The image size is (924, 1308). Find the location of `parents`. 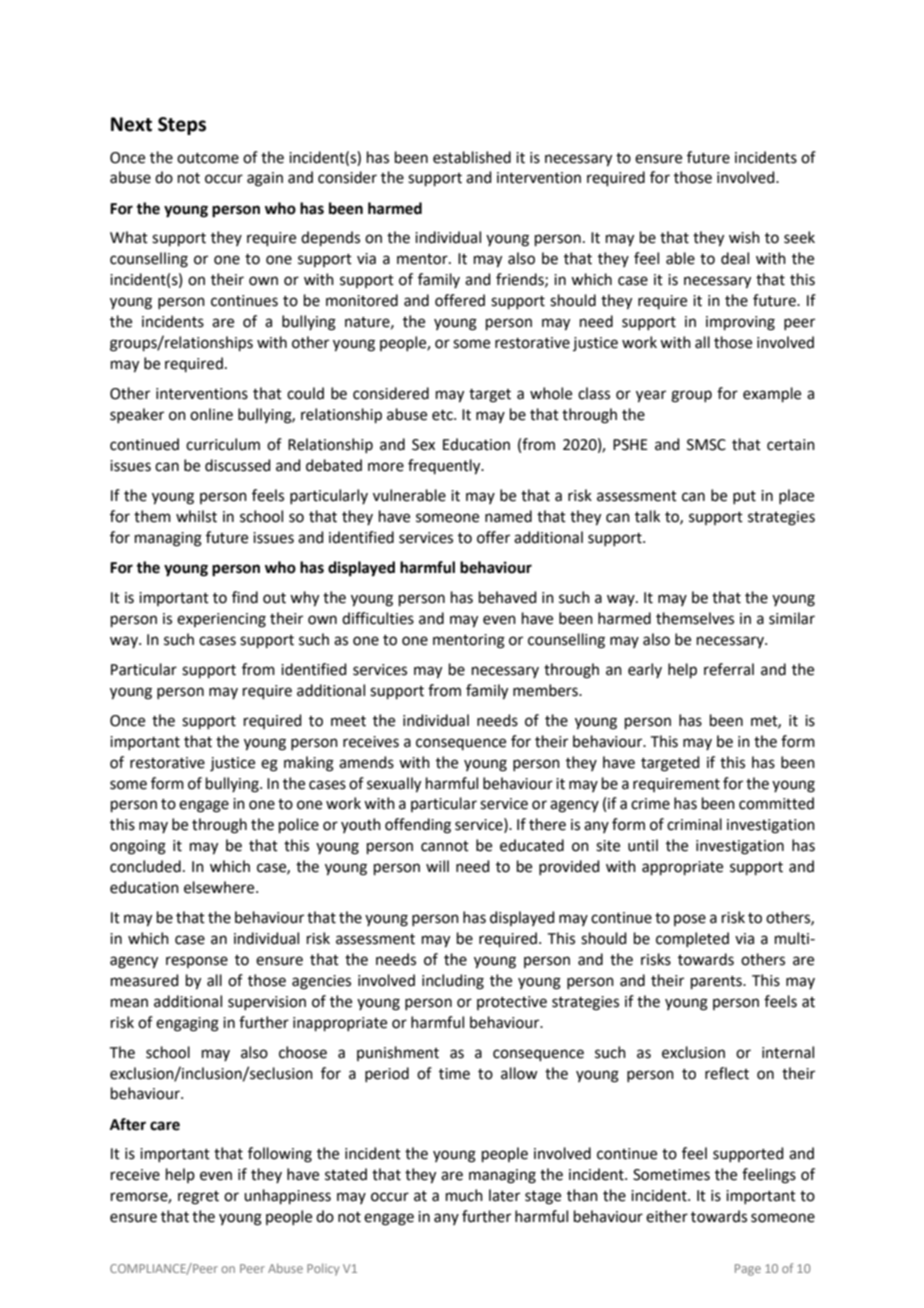

parents is located at coordinates (717, 982).
